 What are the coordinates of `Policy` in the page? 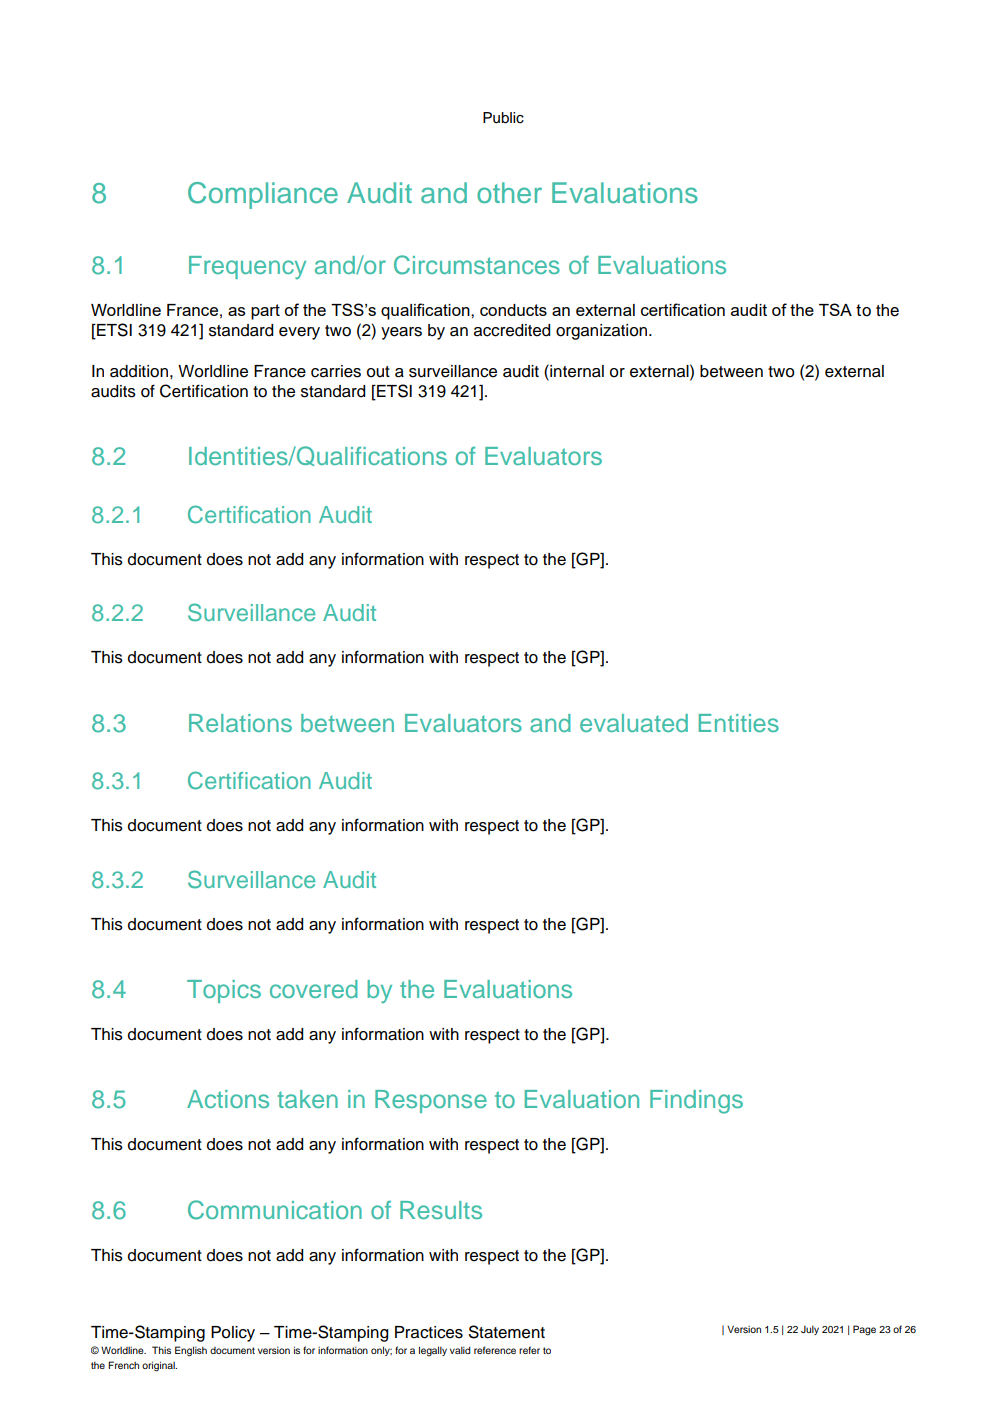 It's located at (233, 1334).
